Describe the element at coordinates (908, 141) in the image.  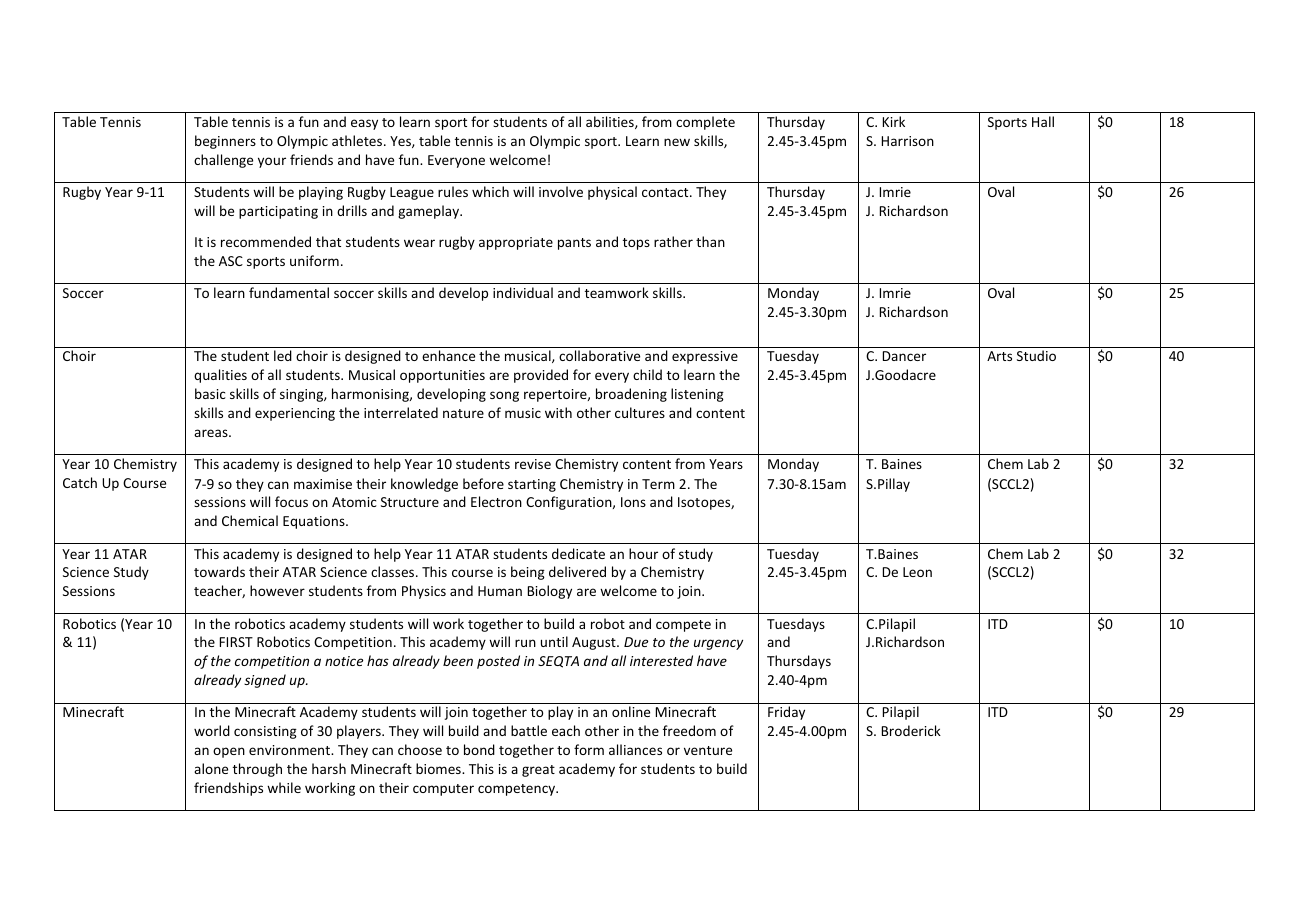
I see `Harrison` at that location.
